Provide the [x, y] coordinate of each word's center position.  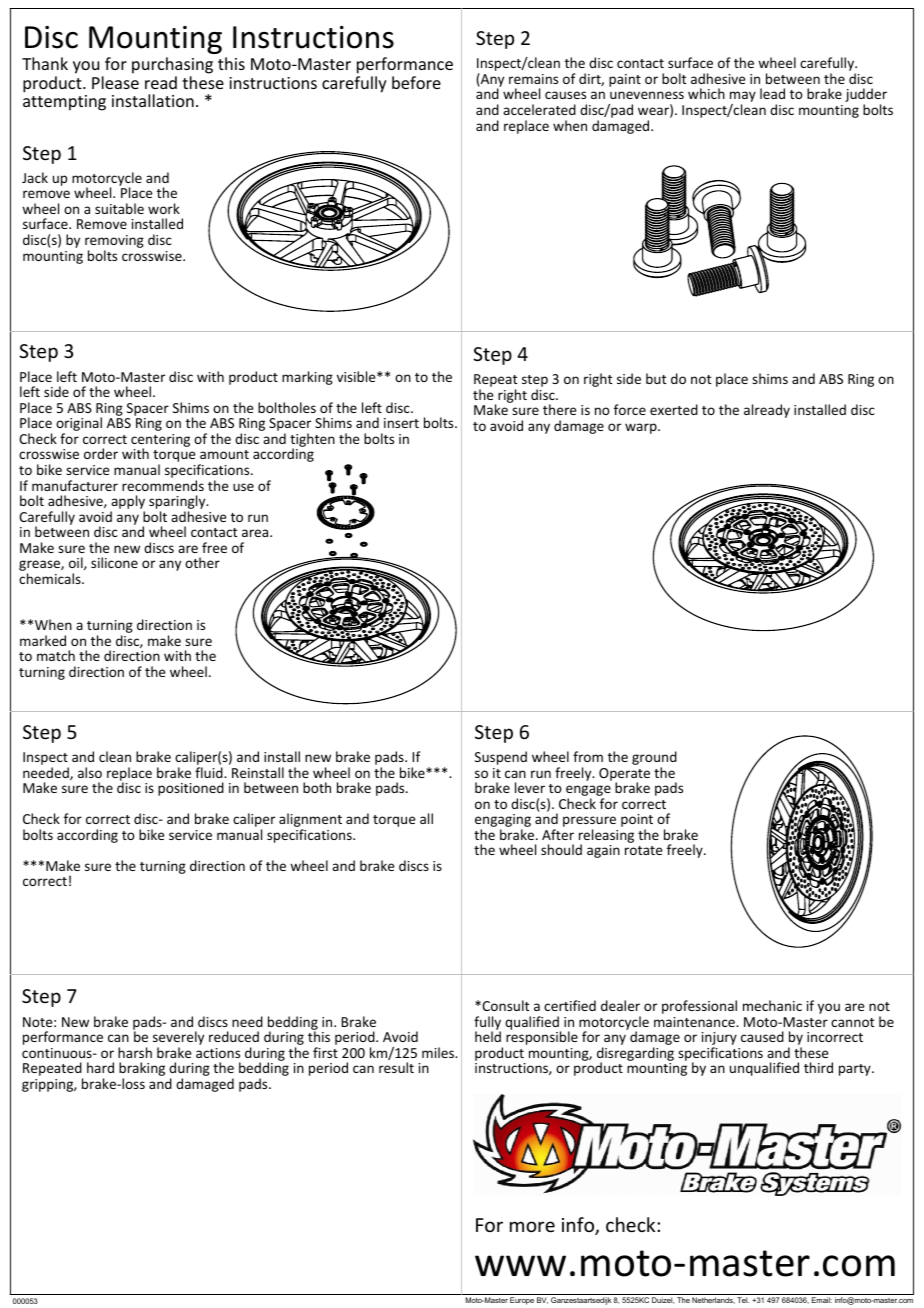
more [532, 1226]
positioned [191, 789]
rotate [643, 850]
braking [142, 1070]
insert [401, 423]
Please [115, 82]
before [416, 82]
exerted [674, 409]
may [743, 98]
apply [127, 503]
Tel [743, 1300]
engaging [503, 822]
